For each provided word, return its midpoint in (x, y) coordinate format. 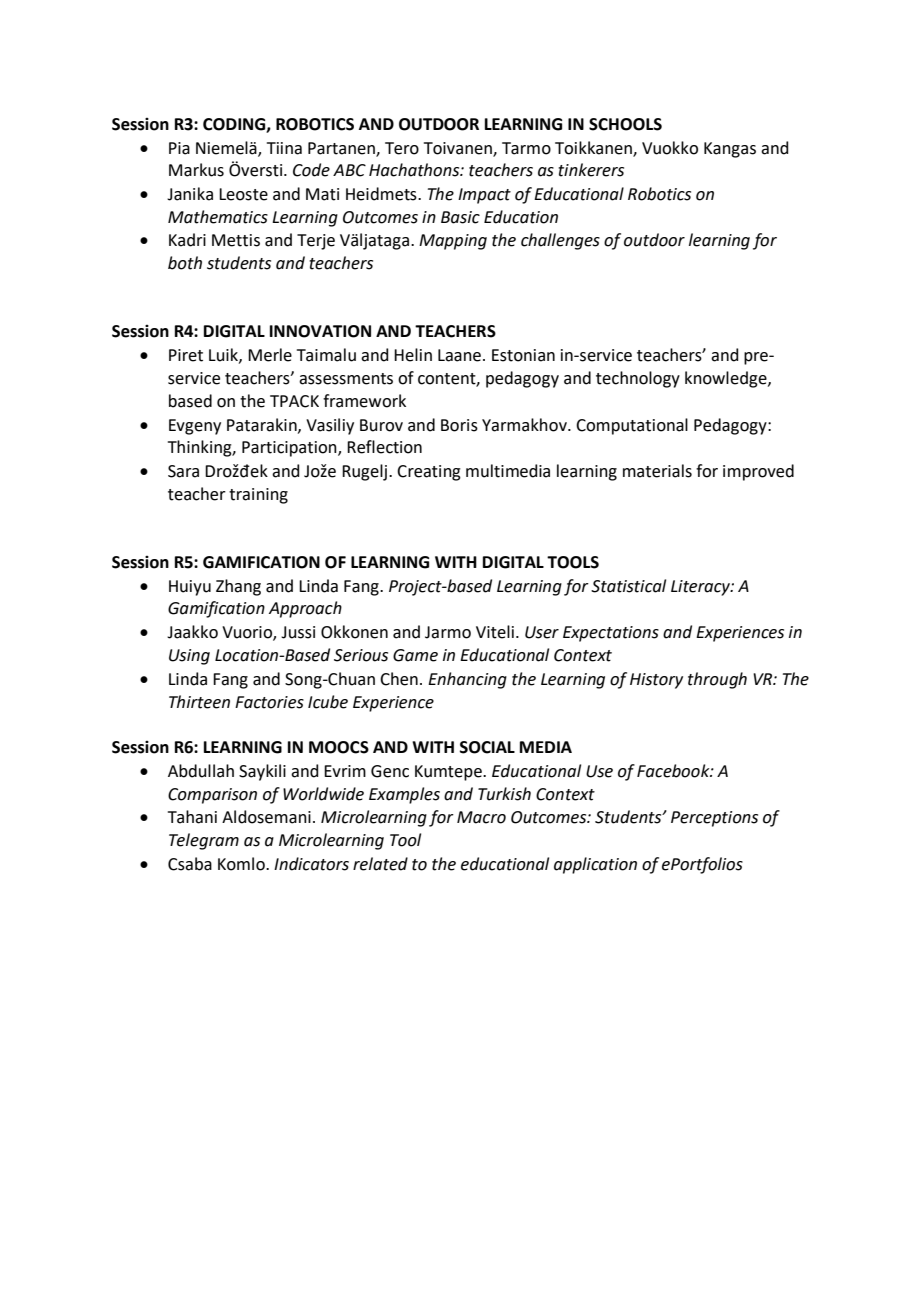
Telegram (204, 841)
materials (657, 471)
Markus (196, 170)
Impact (484, 196)
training (258, 496)
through (717, 680)
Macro (481, 817)
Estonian (523, 355)
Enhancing (467, 680)
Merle (270, 355)
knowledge (727, 379)
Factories (269, 702)
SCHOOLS (625, 124)
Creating (429, 473)
